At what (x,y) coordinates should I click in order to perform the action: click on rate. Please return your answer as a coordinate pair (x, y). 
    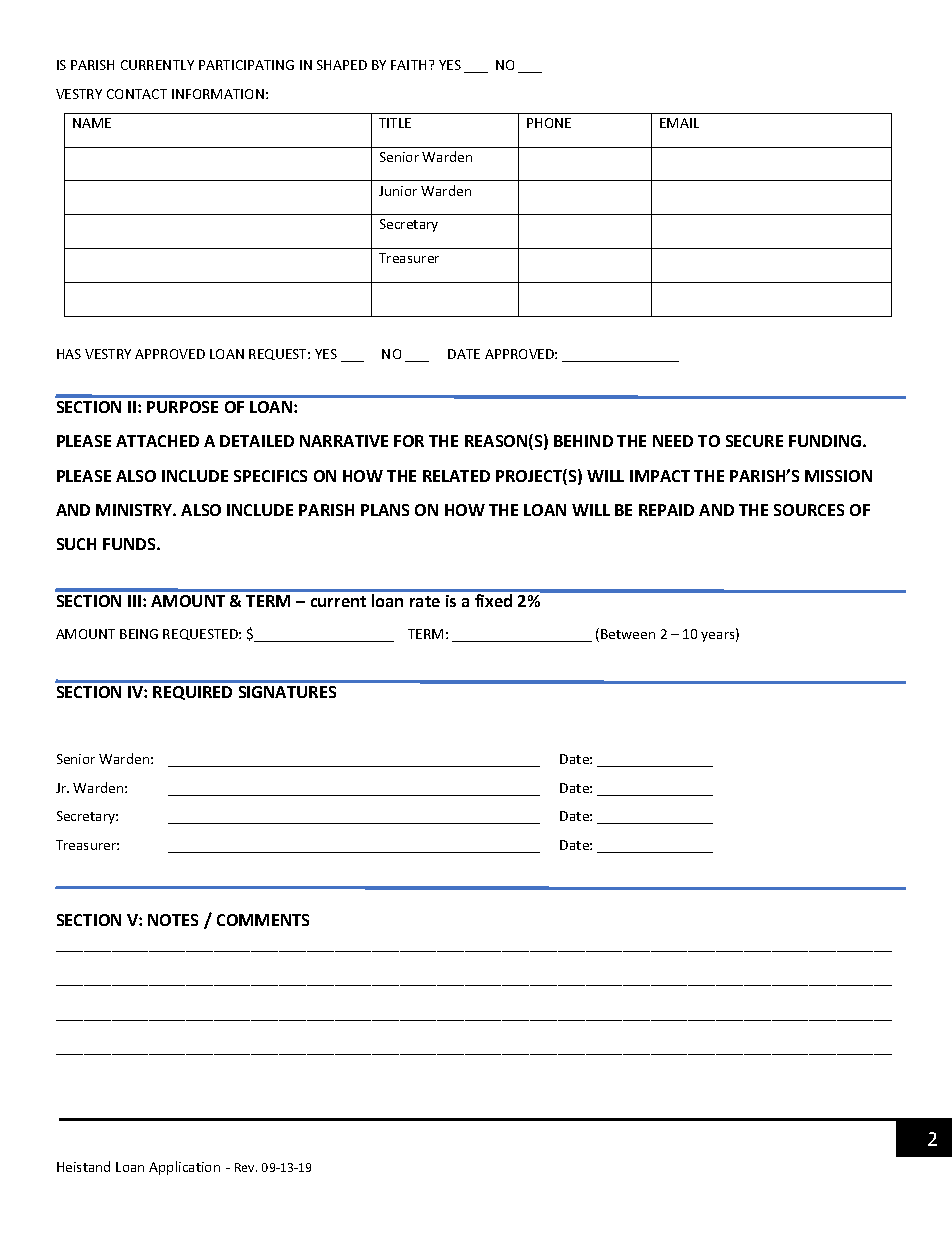
    Looking at the image, I should click on (425, 601).
